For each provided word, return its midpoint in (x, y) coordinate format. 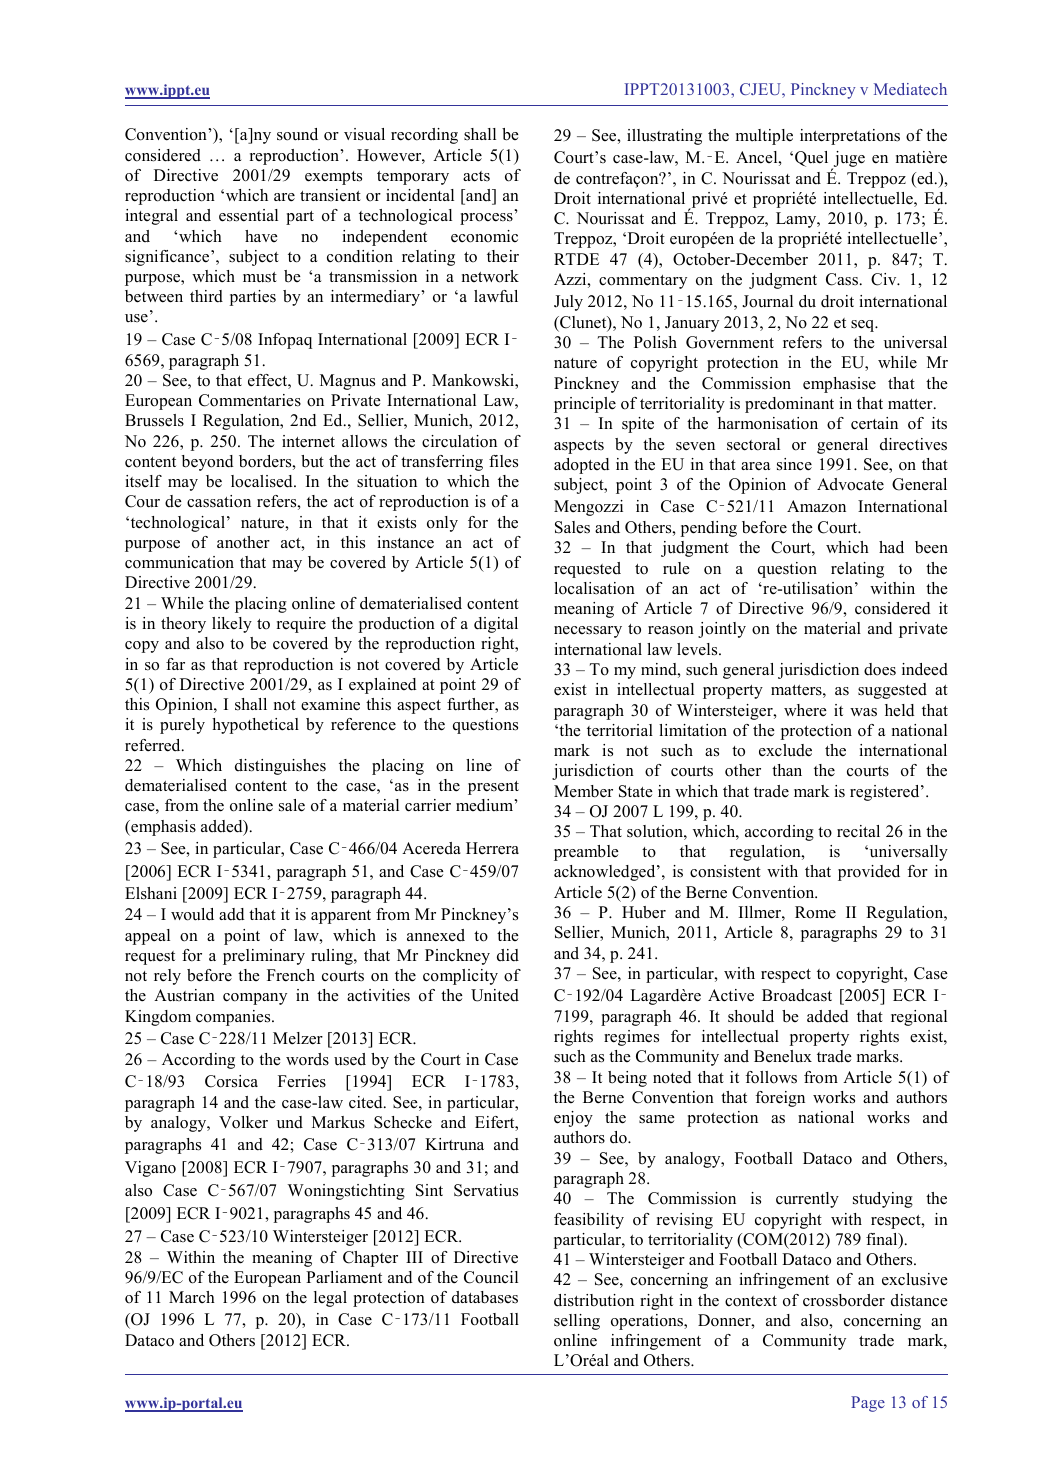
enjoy (573, 1119)
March (192, 1297)
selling (577, 1322)
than (787, 770)
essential (248, 215)
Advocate (850, 484)
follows (771, 1077)
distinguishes (280, 767)
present (493, 788)
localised (263, 481)
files (503, 461)
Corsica (231, 1081)
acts (476, 176)
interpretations (850, 137)
